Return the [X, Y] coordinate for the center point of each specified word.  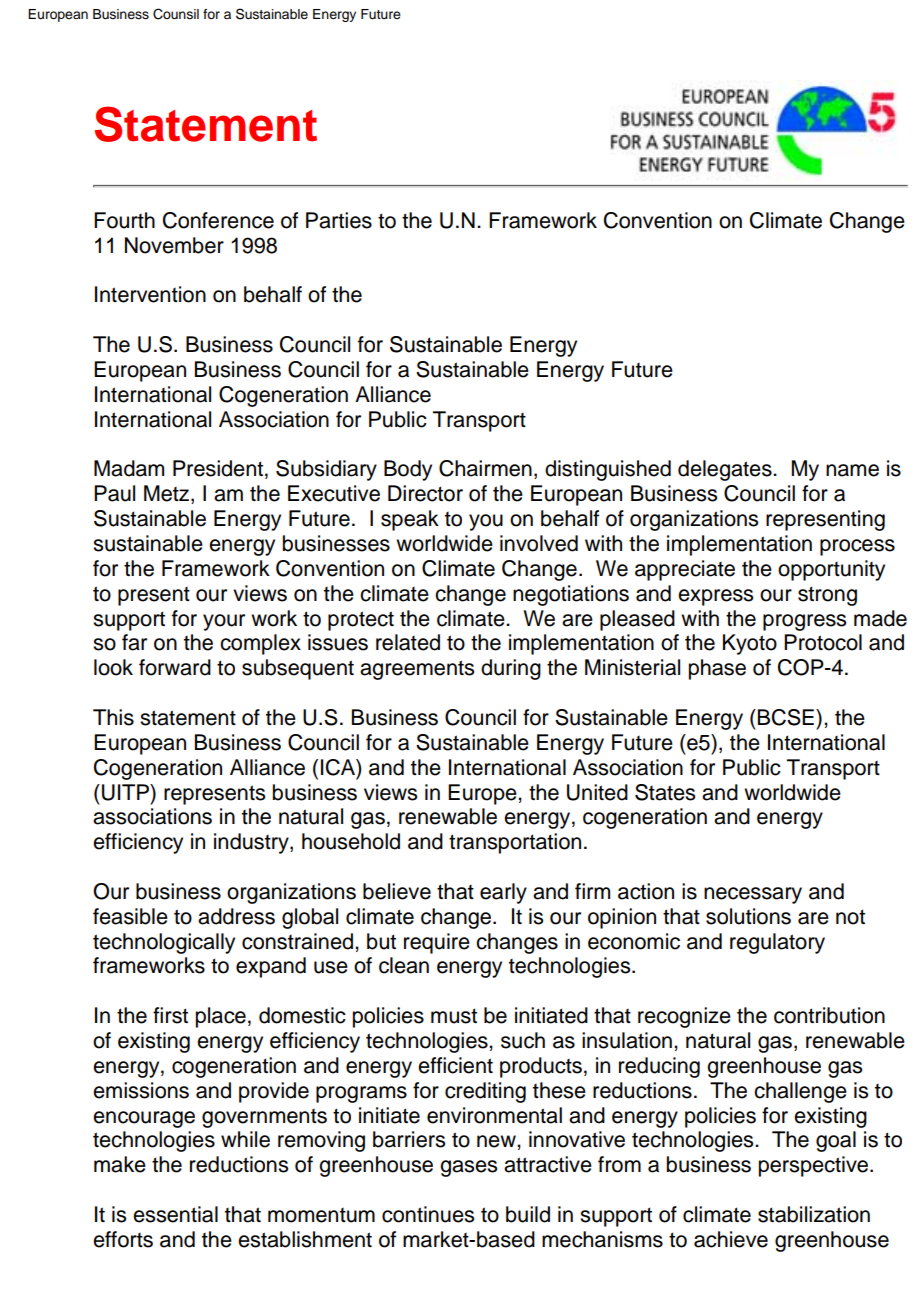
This [113, 717]
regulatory [777, 943]
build [528, 1214]
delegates [726, 470]
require [437, 943]
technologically [164, 943]
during [511, 669]
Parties [339, 220]
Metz [168, 494]
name [852, 470]
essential [175, 1214]
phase [717, 669]
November [174, 245]
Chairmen [485, 468]
